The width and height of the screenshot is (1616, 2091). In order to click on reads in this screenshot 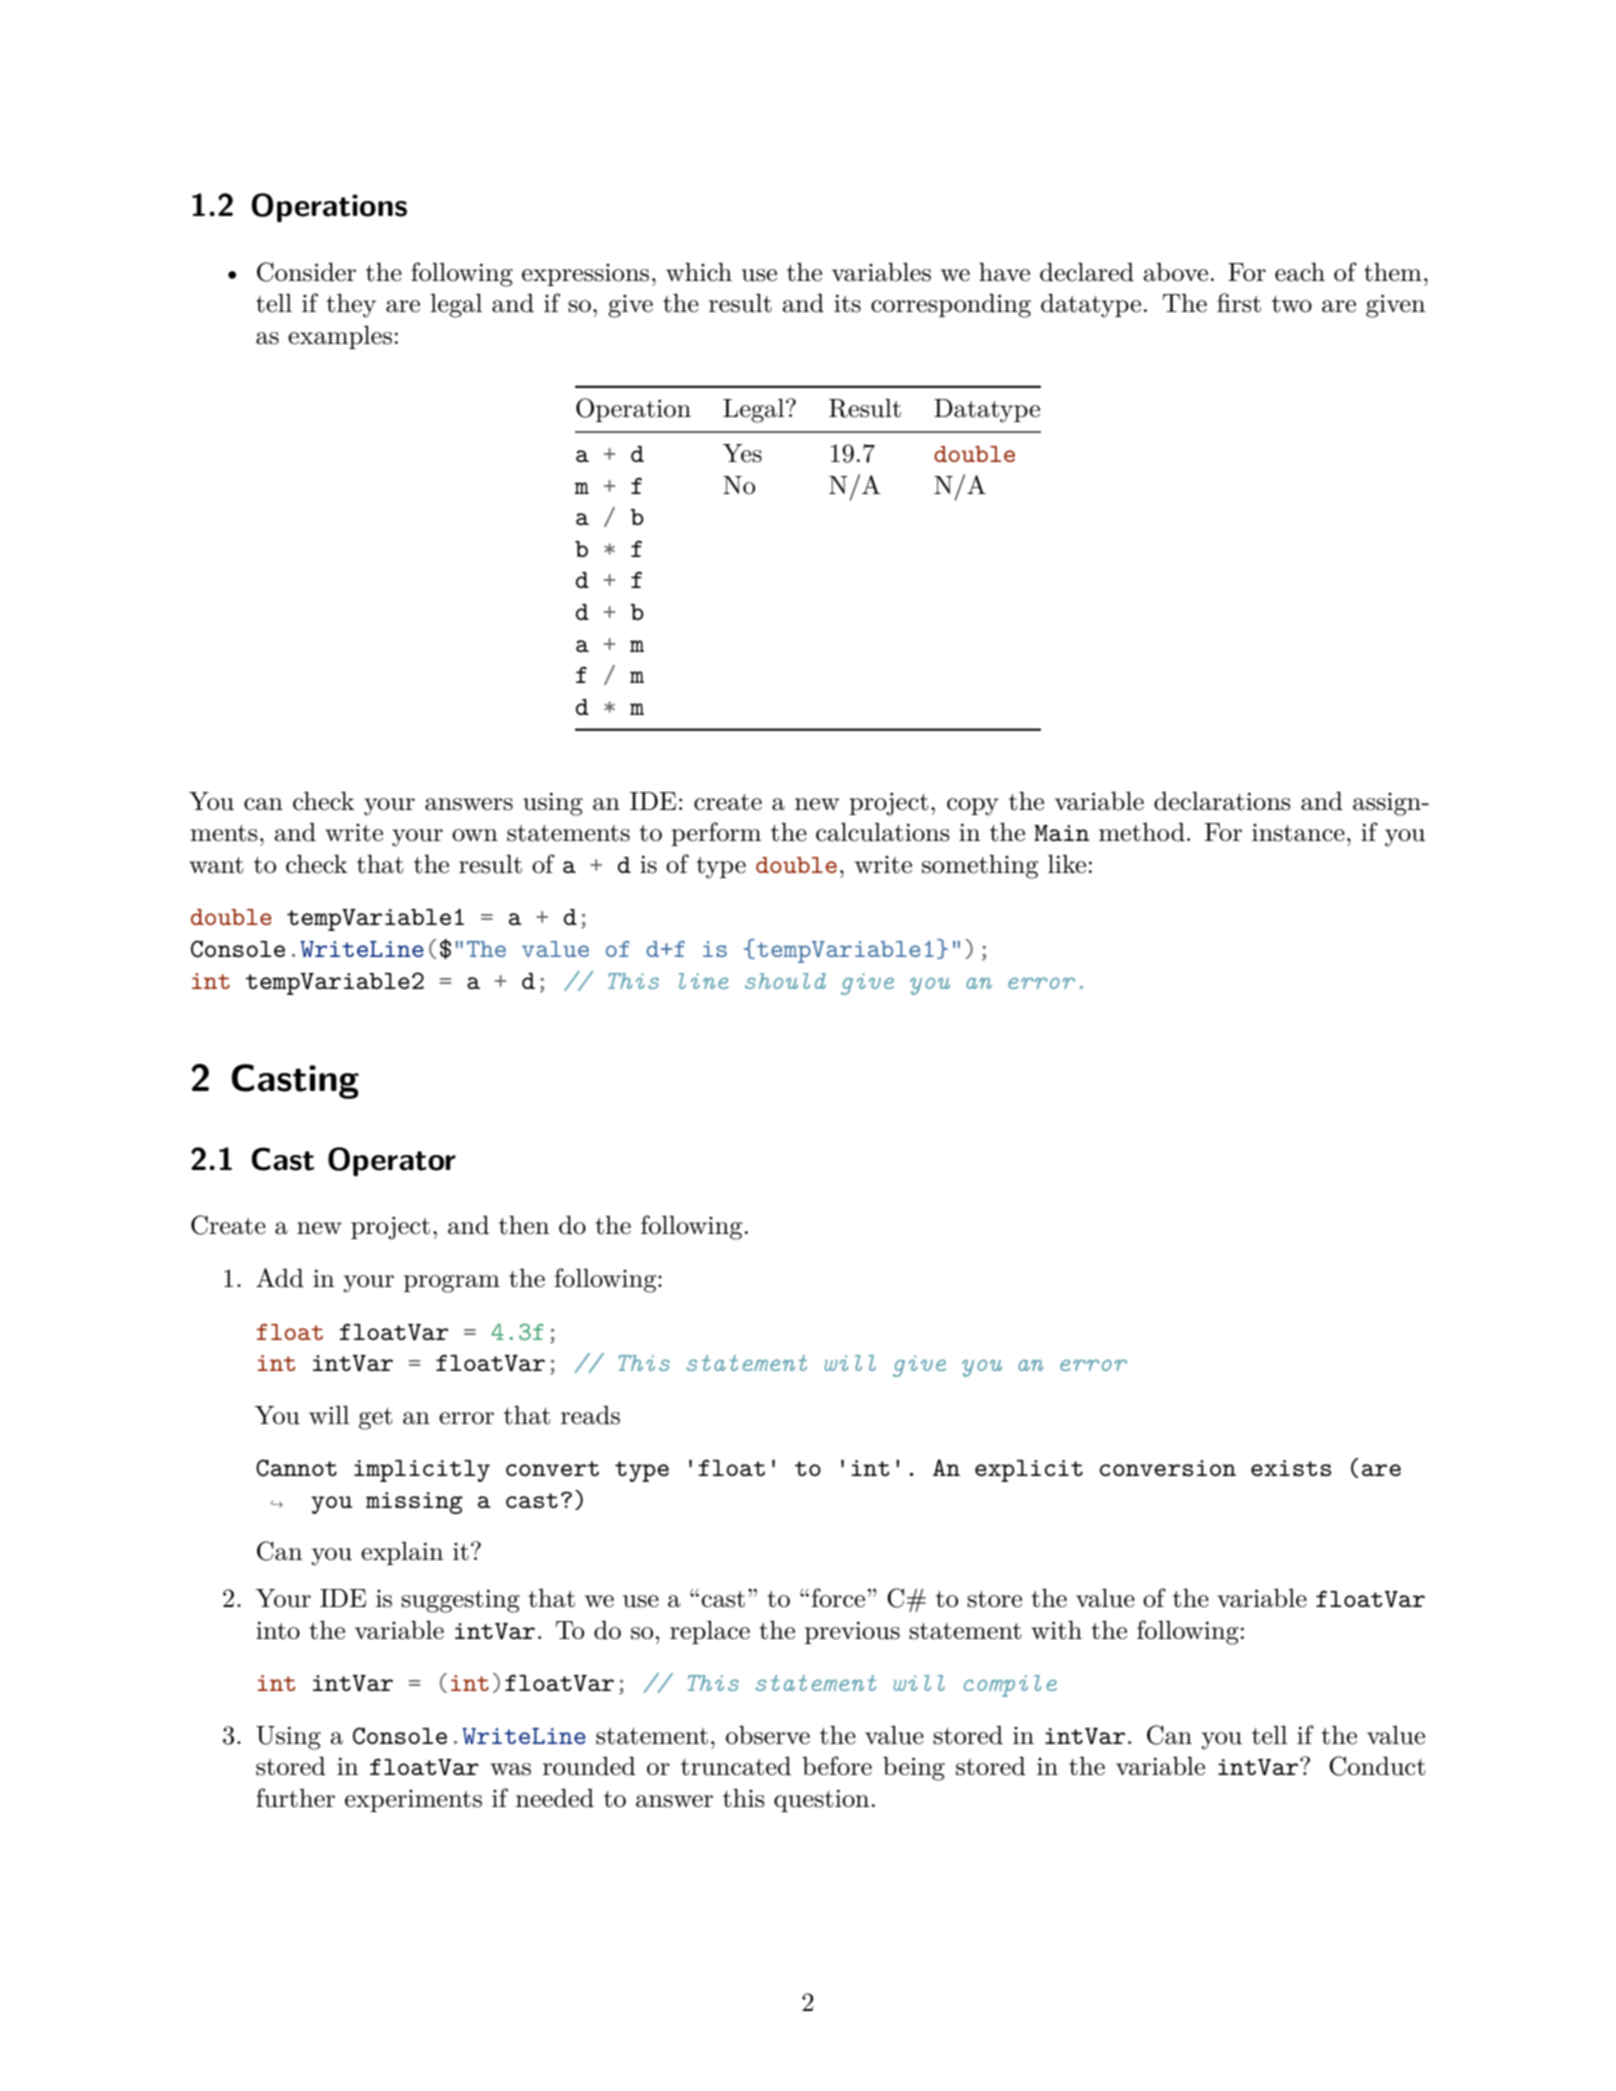, I will do `click(590, 1415)`.
